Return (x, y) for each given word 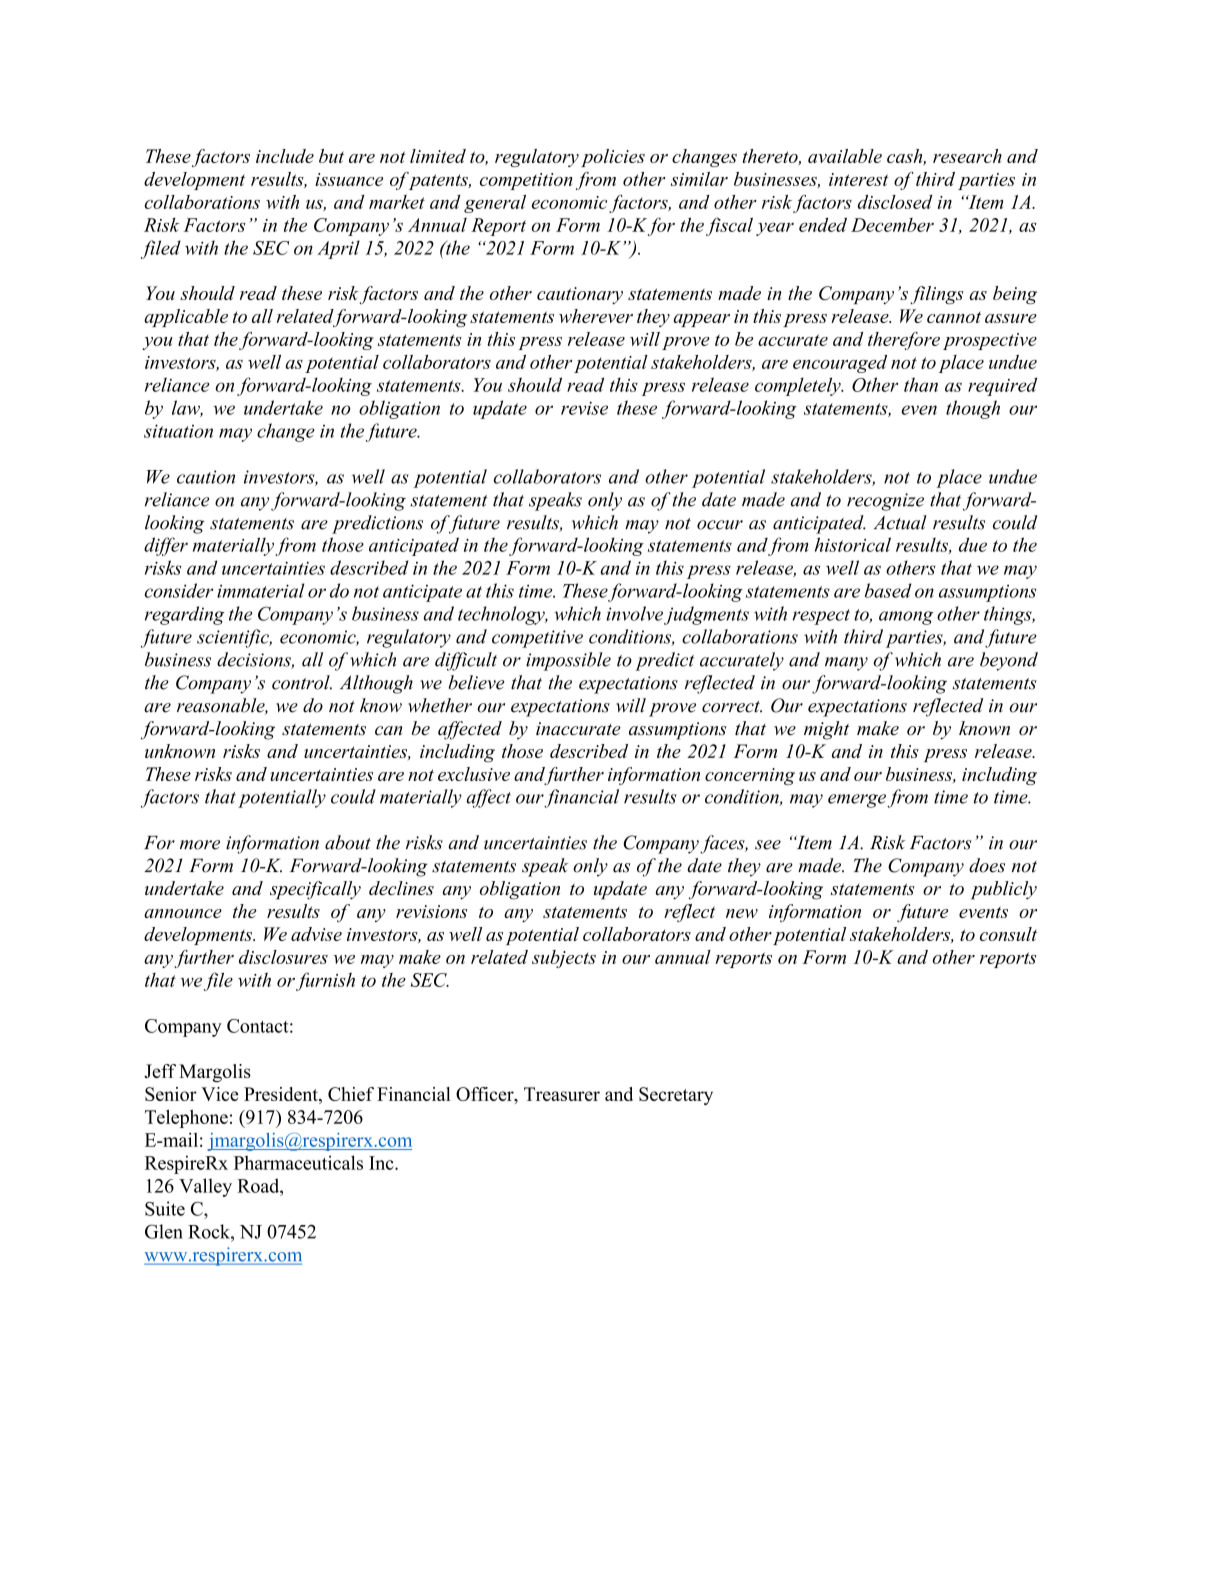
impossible (568, 661)
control (302, 682)
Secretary (676, 1096)
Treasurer (562, 1094)
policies (613, 158)
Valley (205, 1187)
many (846, 664)
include (285, 156)
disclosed (895, 202)
